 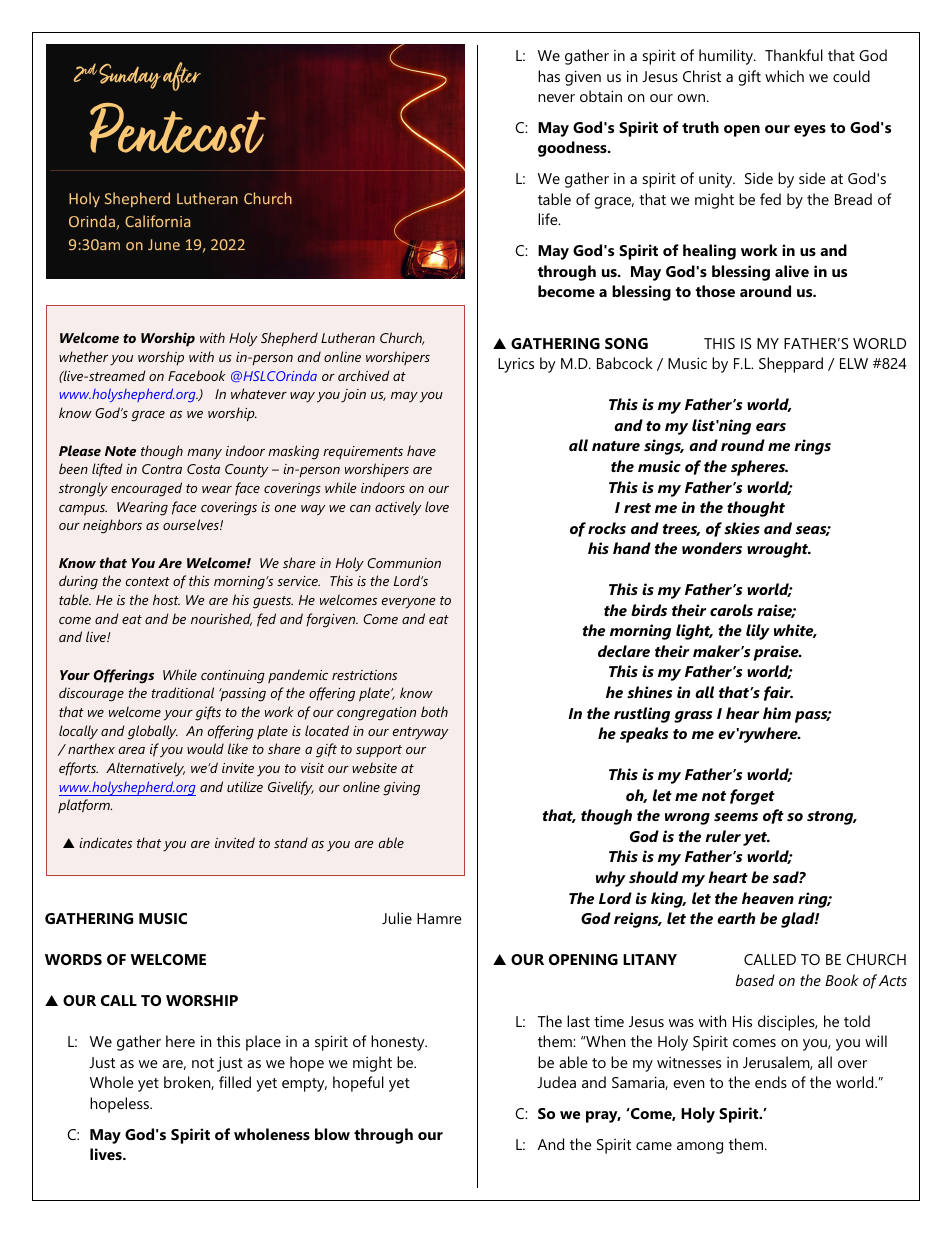 I want to click on which, so click(x=784, y=76).
